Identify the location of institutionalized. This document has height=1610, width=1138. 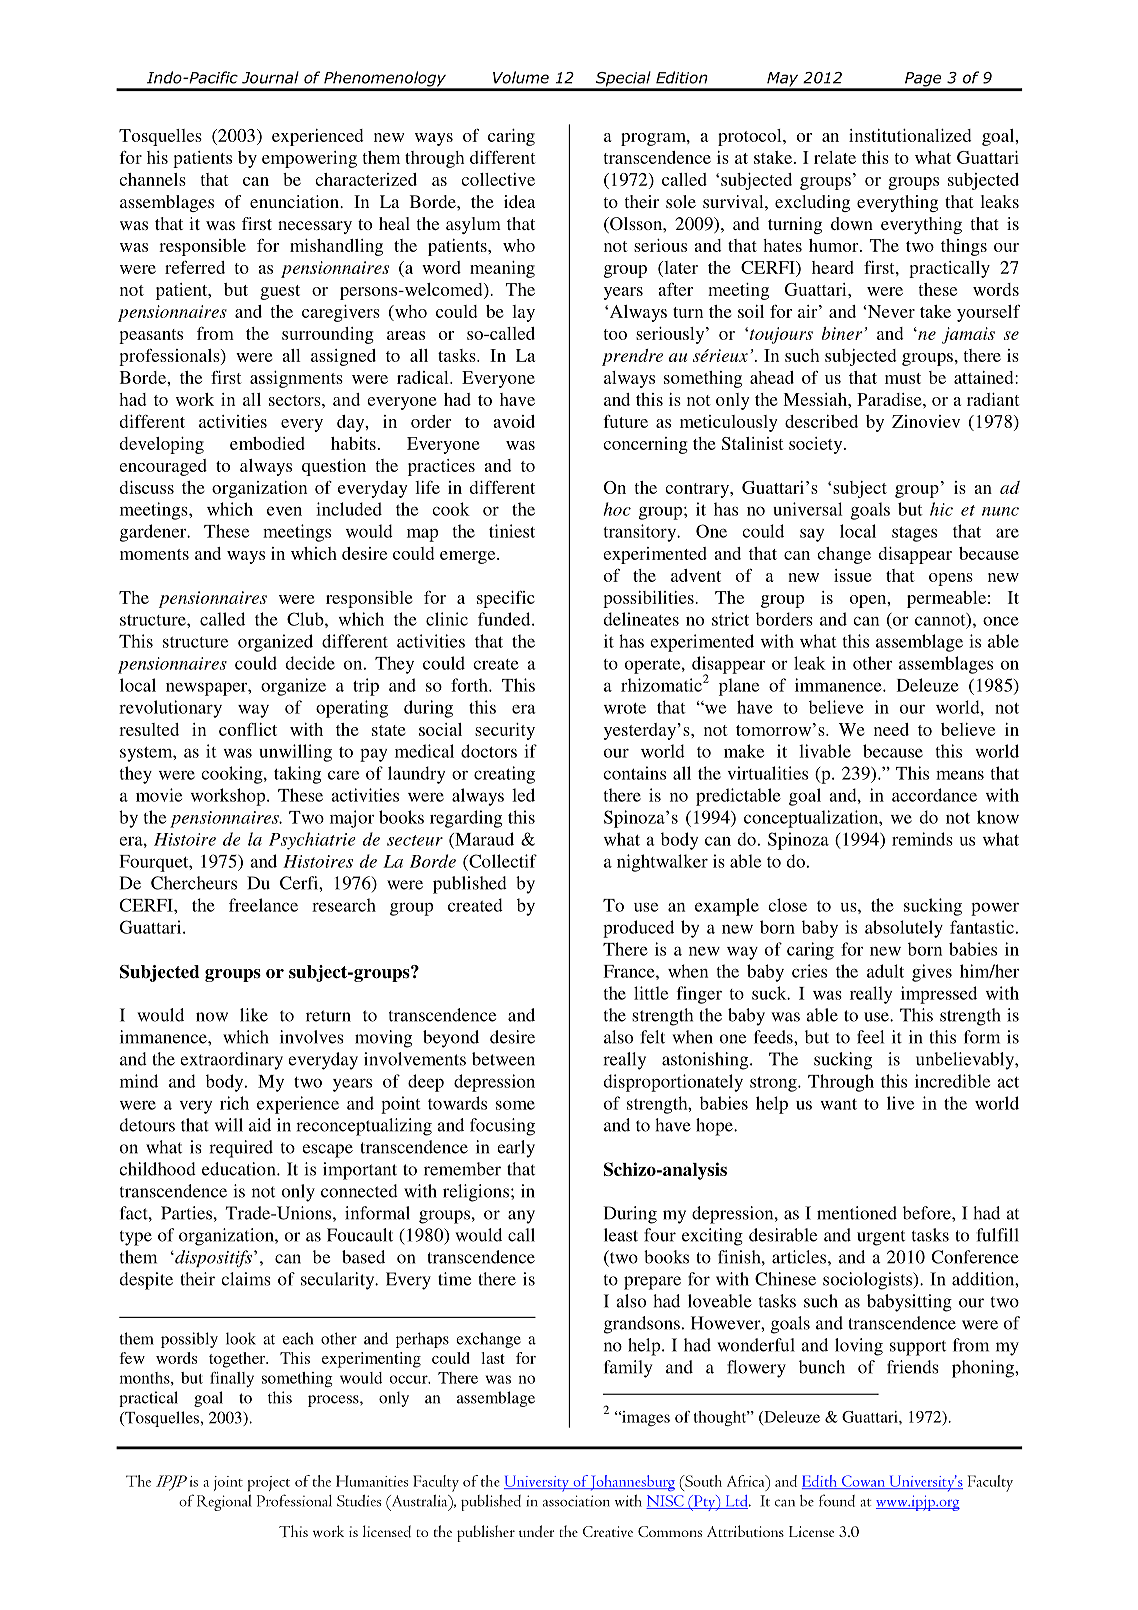
(910, 135).
